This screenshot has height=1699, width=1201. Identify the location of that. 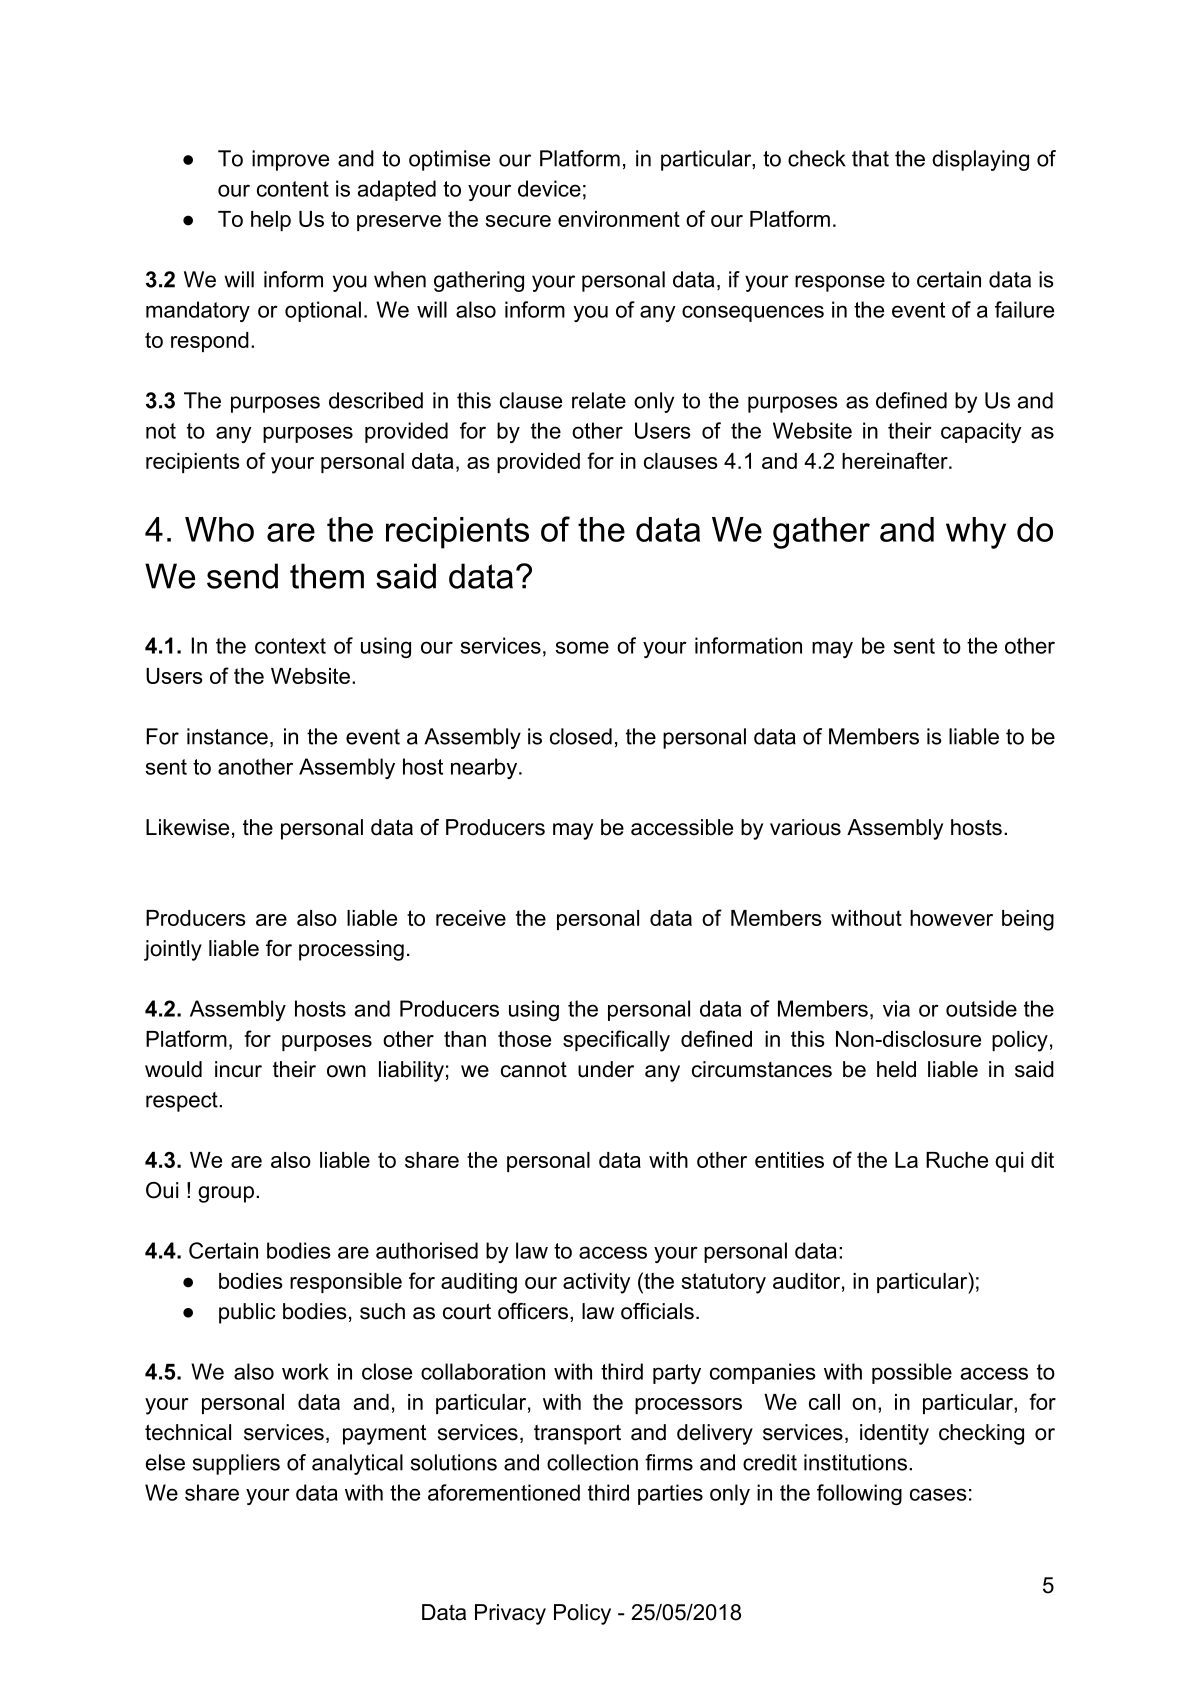
(870, 158).
